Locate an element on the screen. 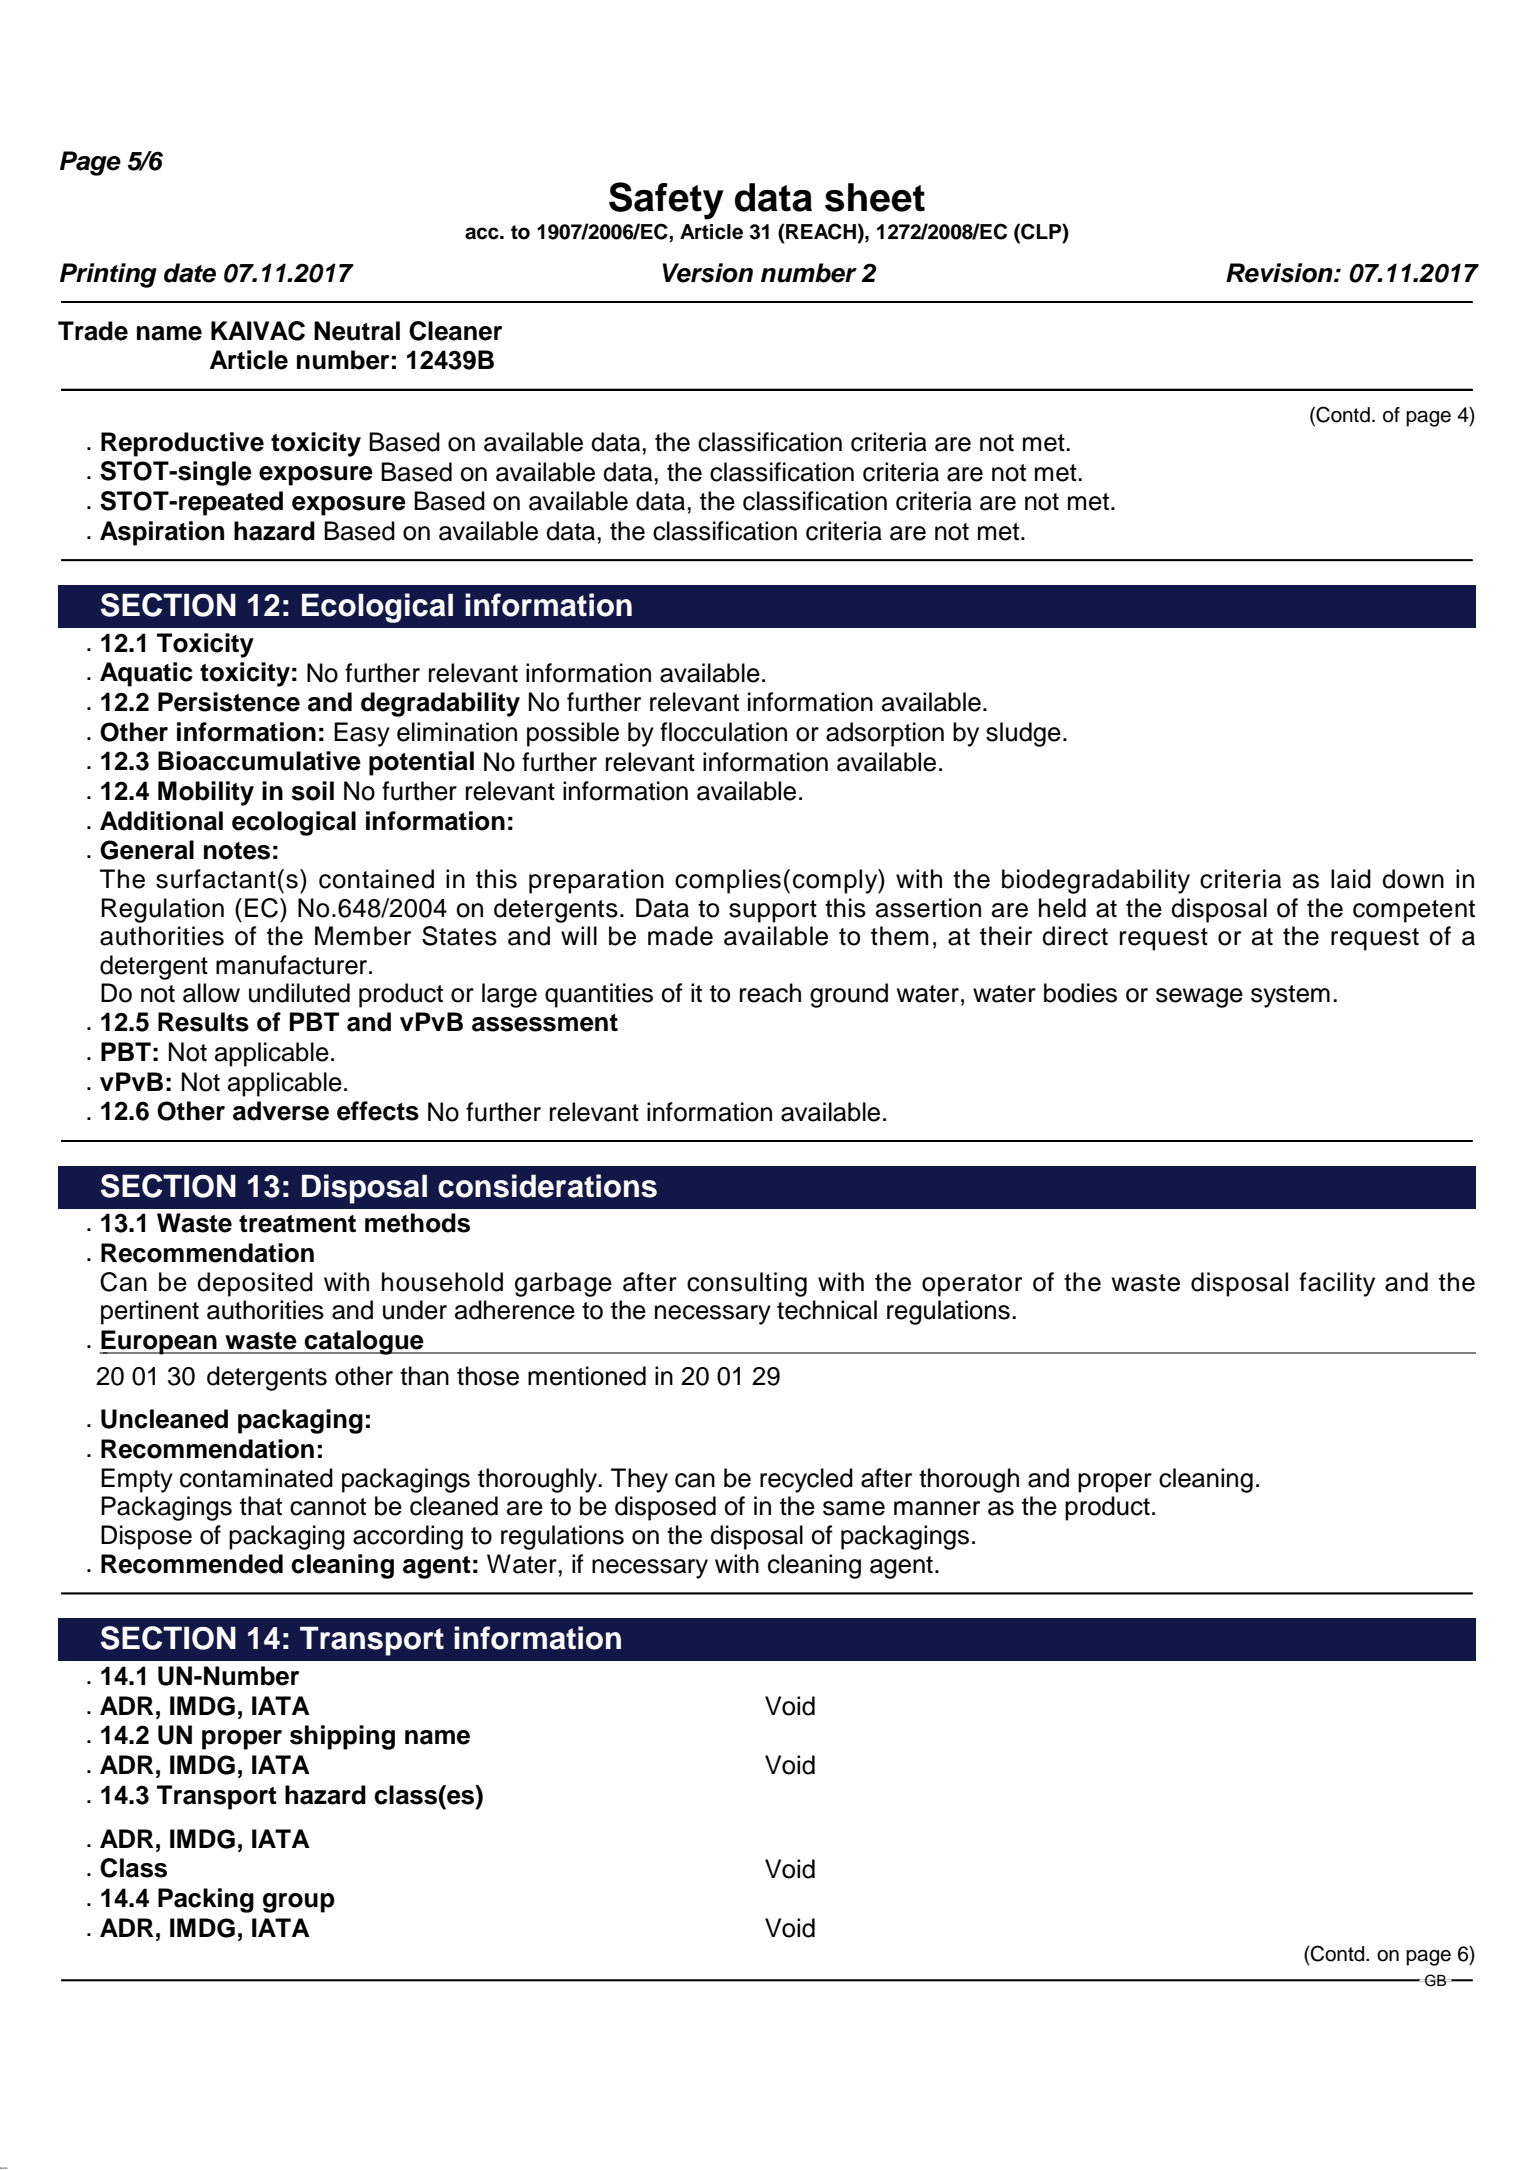 The image size is (1533, 2170). date is located at coordinates (190, 273).
